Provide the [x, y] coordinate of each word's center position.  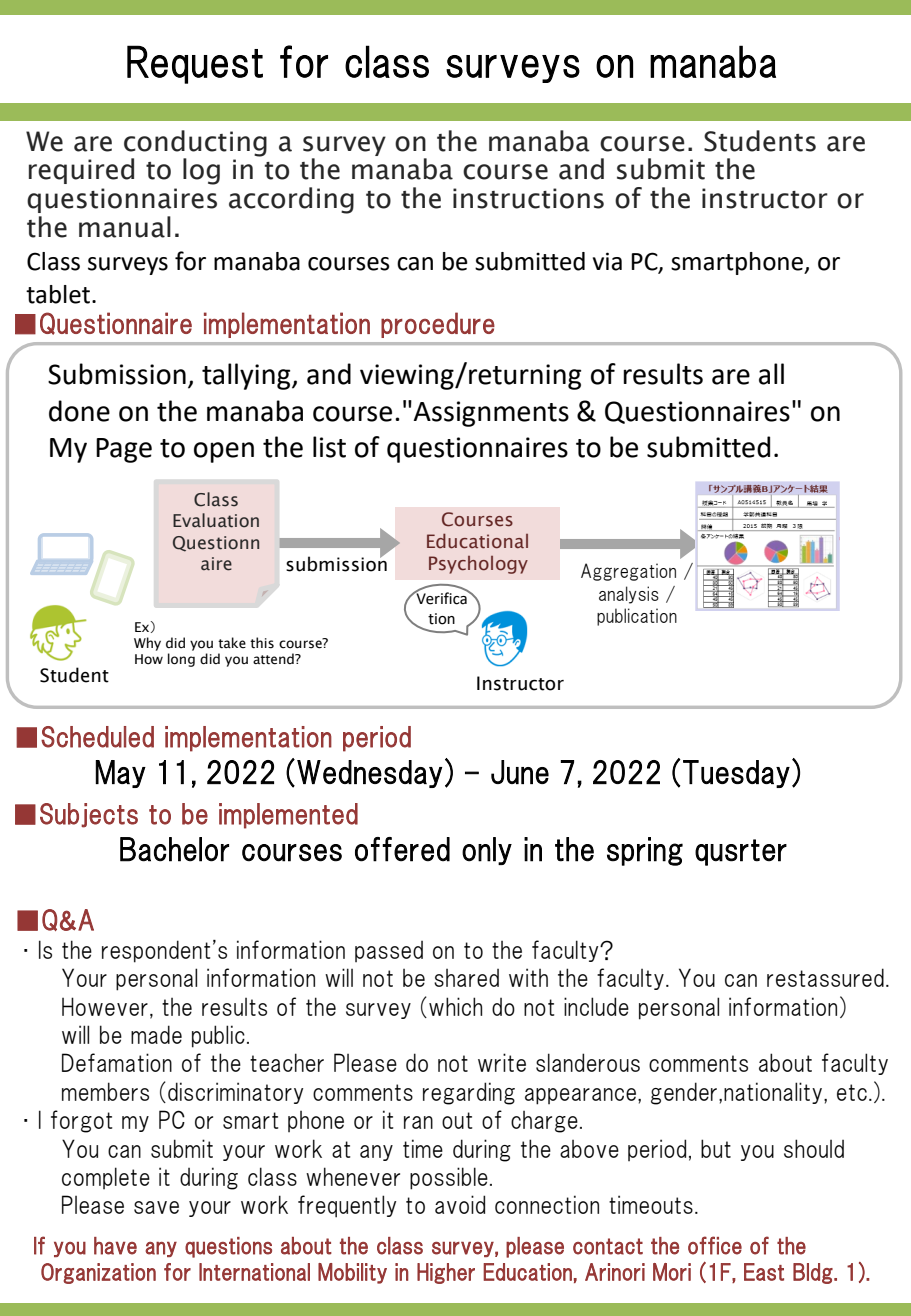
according [291, 200]
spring [645, 851]
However [105, 1006]
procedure [438, 325]
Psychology [478, 565]
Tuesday [736, 774]
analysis [629, 595]
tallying [247, 376]
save [156, 1207]
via [607, 261]
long [181, 660]
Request [195, 64]
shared [466, 978]
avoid [460, 1204]
